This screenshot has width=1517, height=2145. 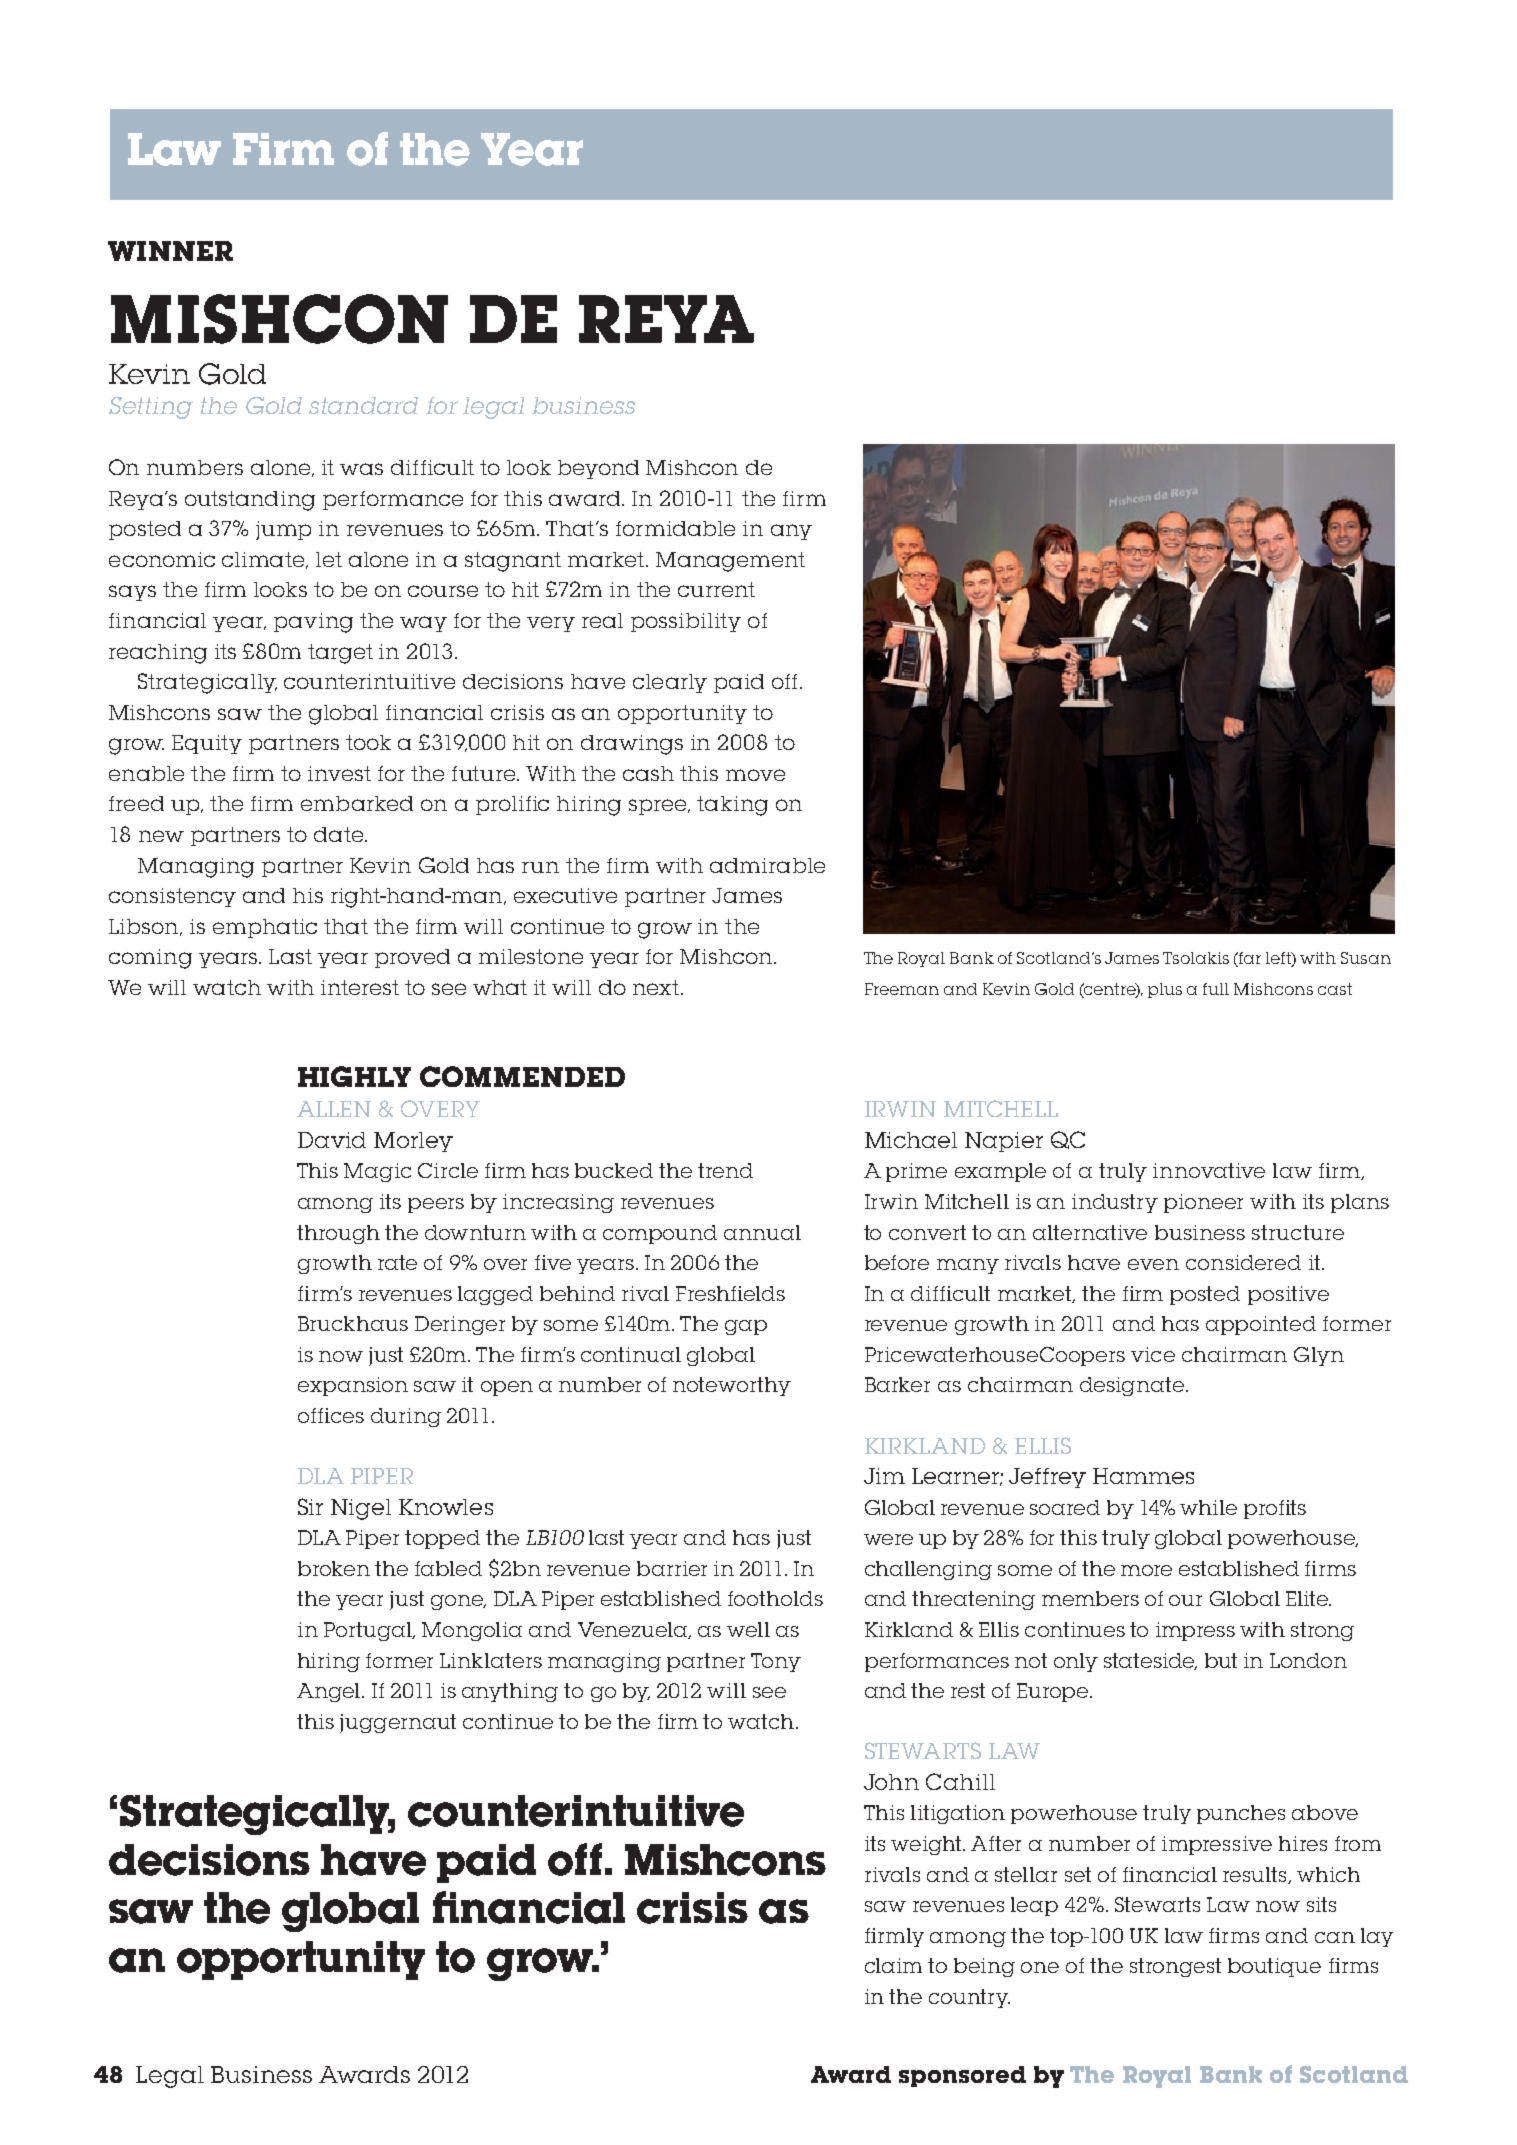 I want to click on beyond, so click(x=598, y=469).
